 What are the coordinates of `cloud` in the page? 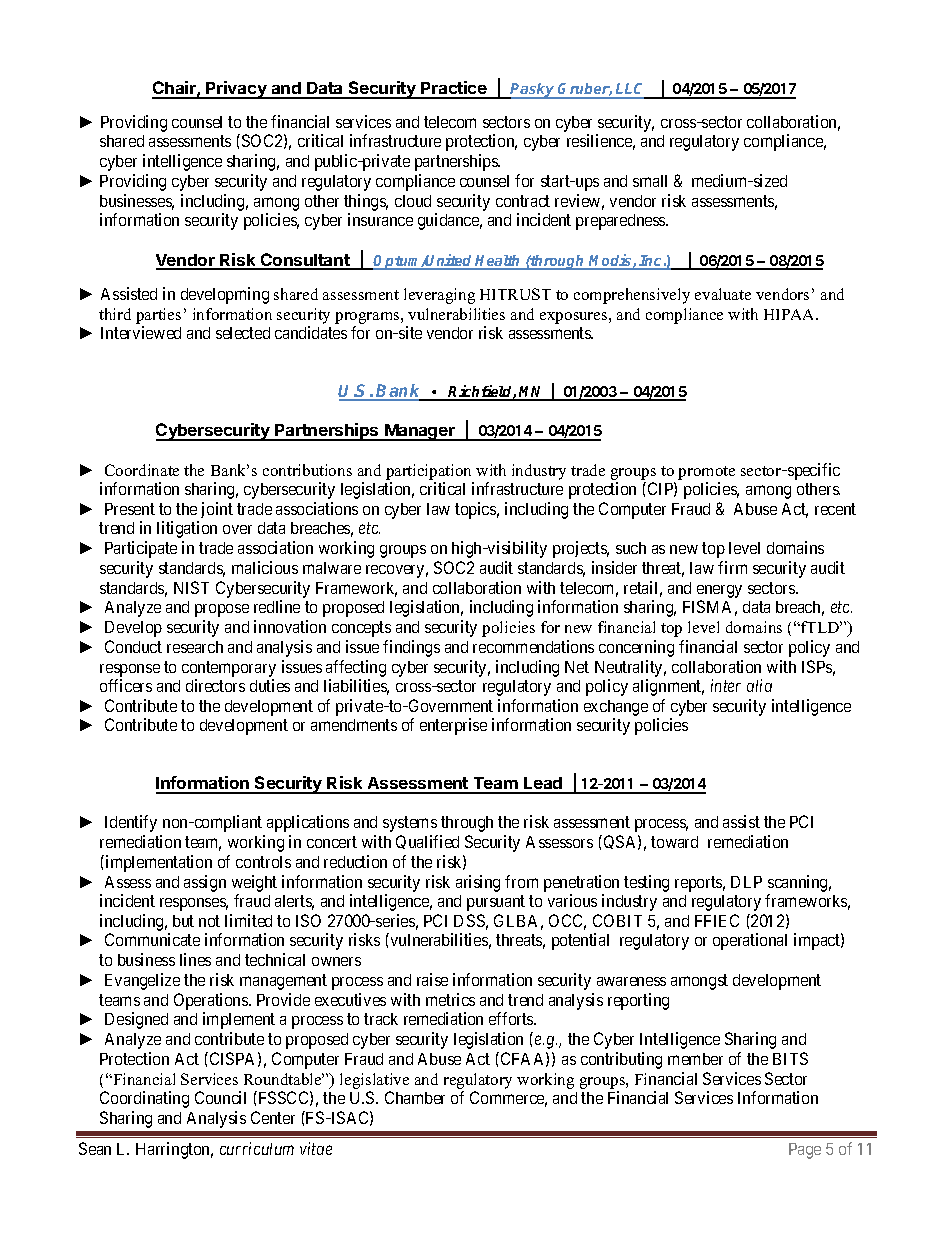 It's located at (413, 201).
